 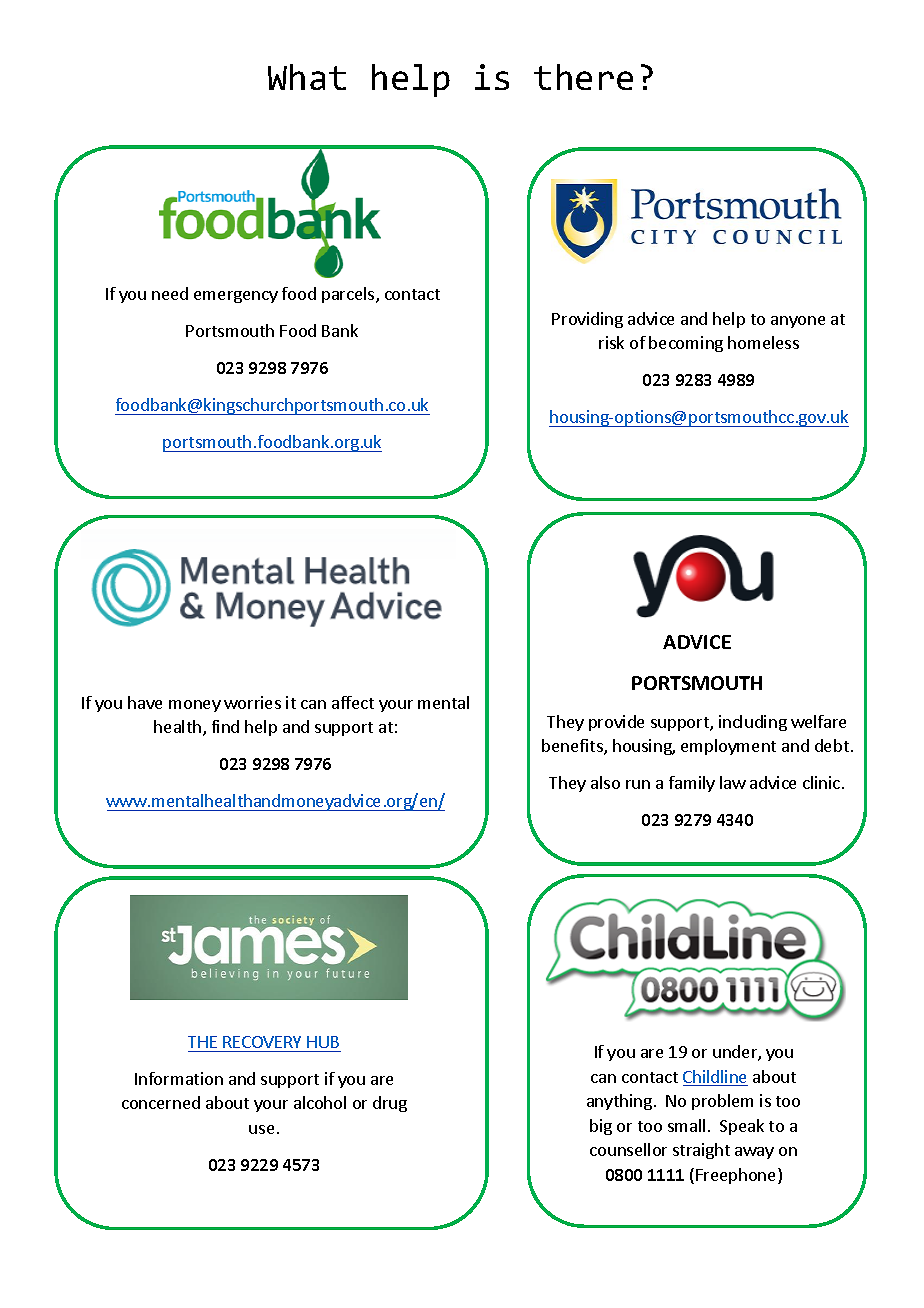 What do you see at coordinates (236, 297) in the image?
I see `emergency` at bounding box center [236, 297].
